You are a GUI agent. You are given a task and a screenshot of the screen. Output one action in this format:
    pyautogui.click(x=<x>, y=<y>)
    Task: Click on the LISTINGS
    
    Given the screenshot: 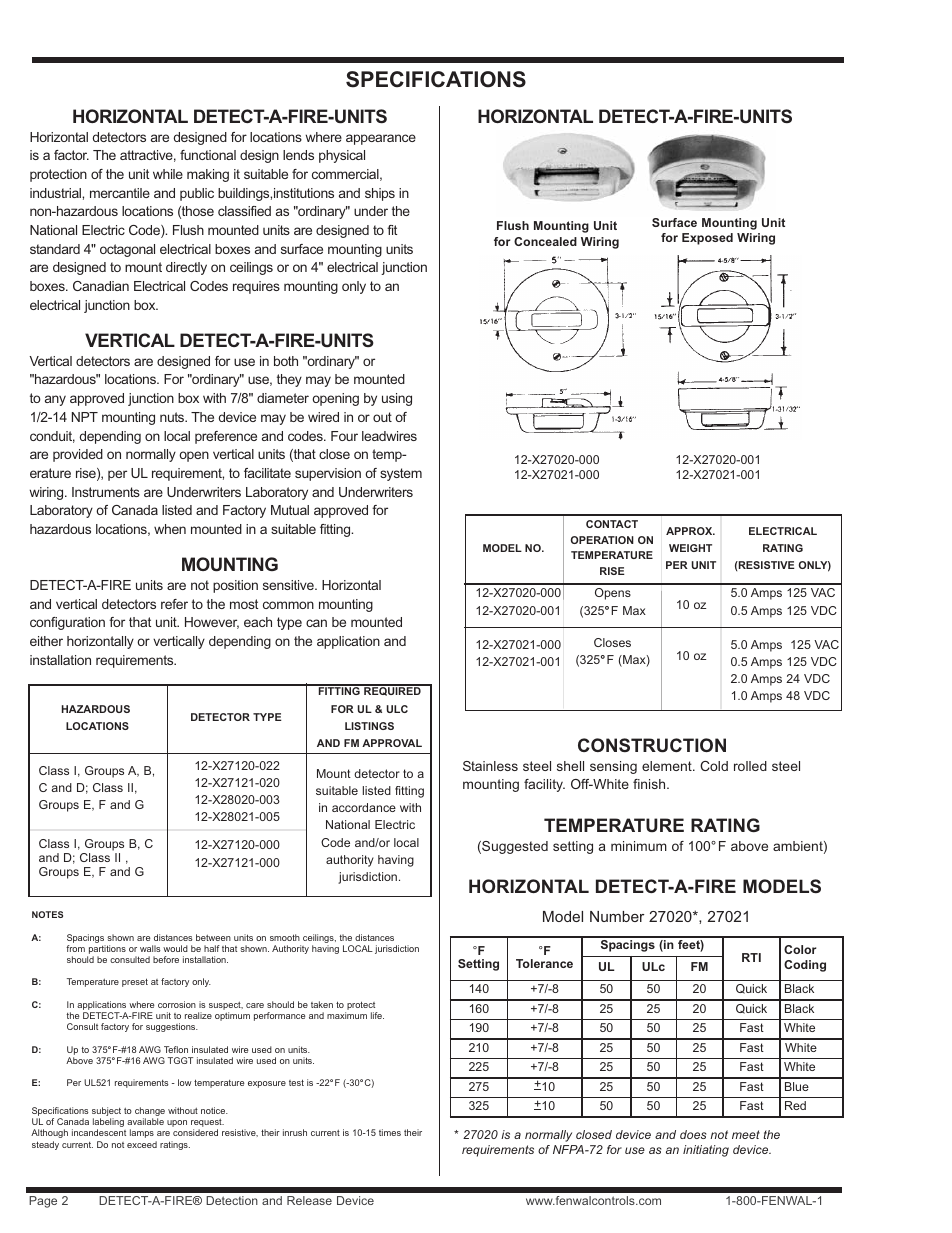 What is the action you would take?
    pyautogui.click(x=369, y=726)
